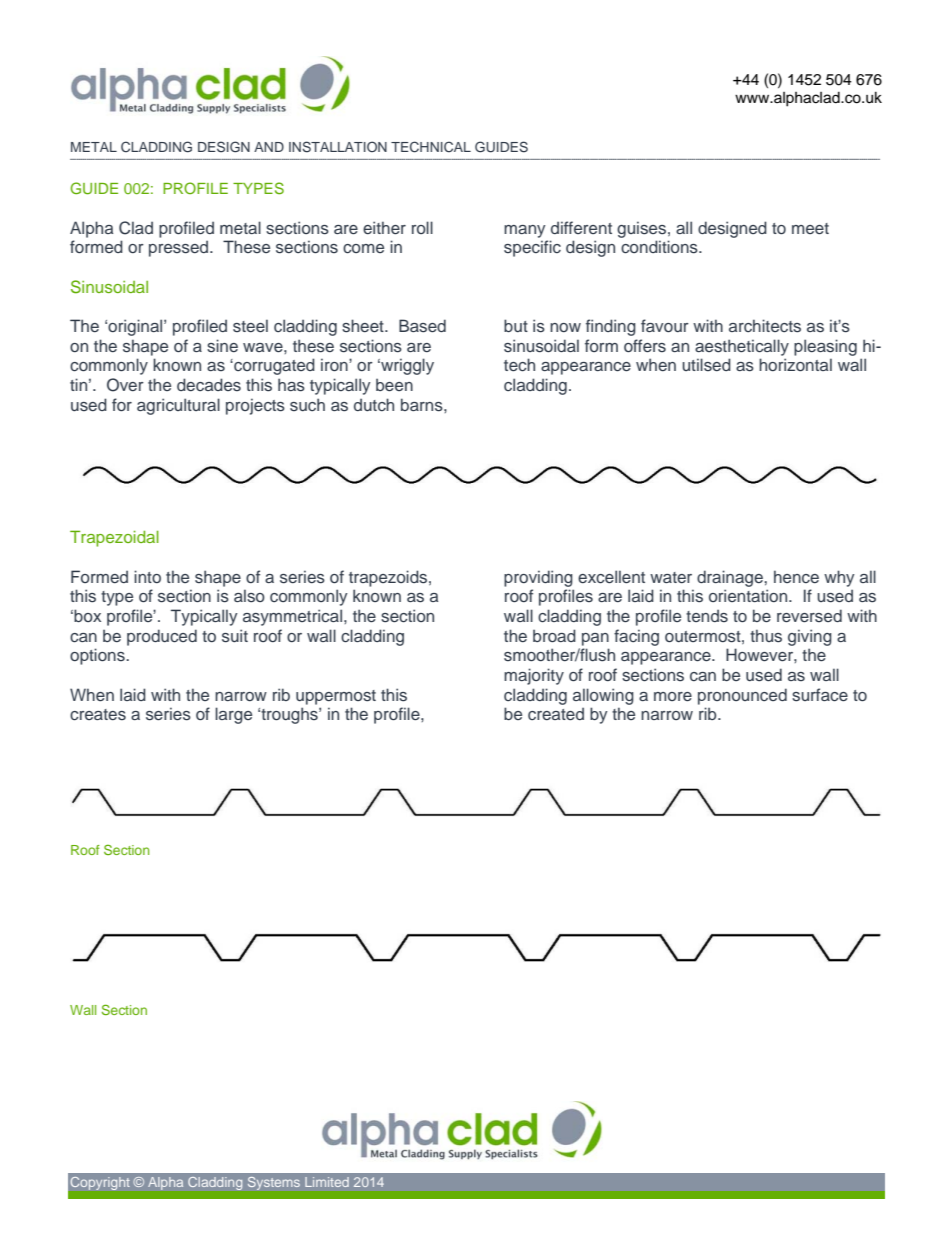 The width and height of the page is (952, 1233). Describe the element at coordinates (233, 715) in the page. I see `large` at that location.
